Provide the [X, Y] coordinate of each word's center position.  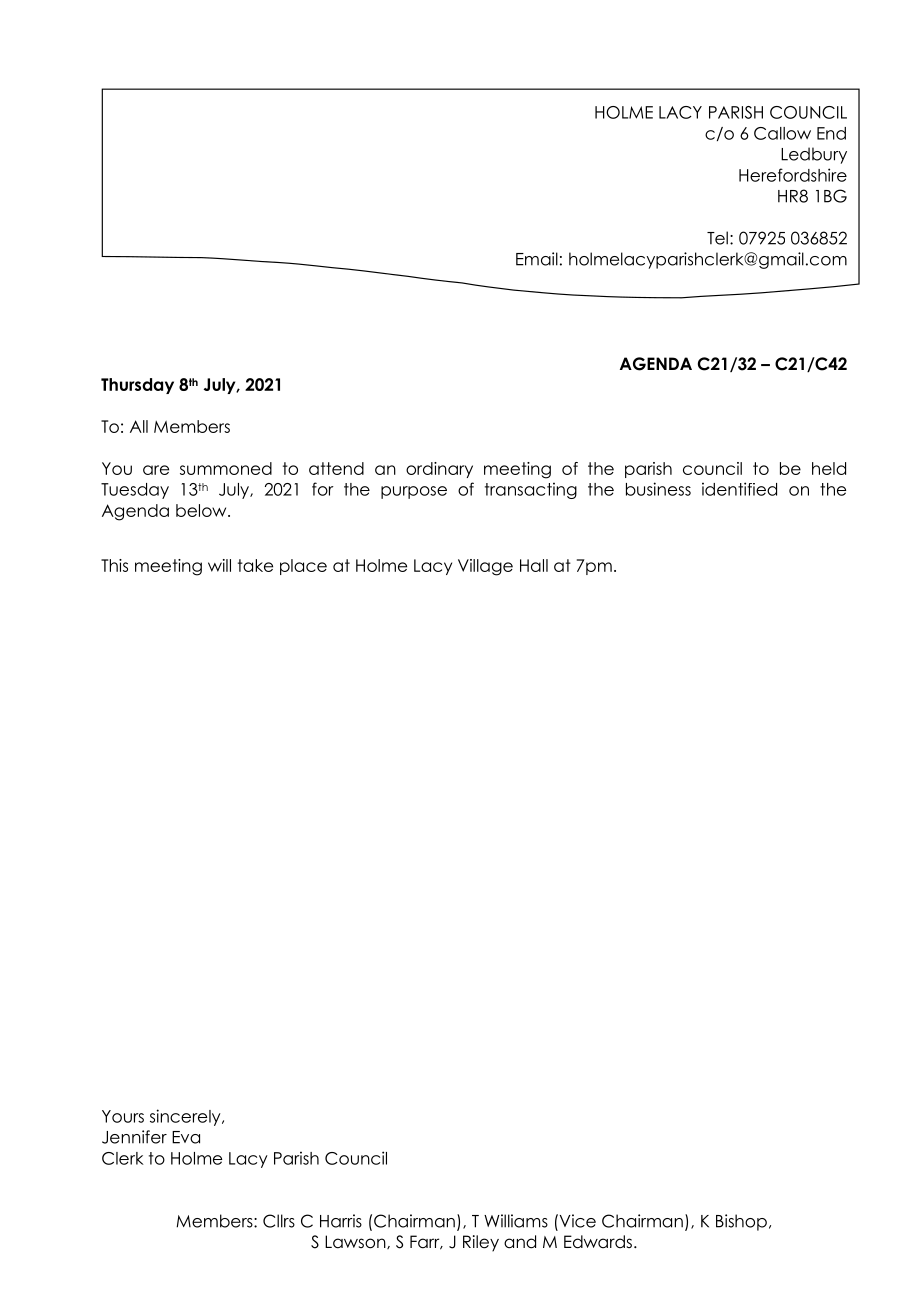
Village [485, 567]
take [255, 565]
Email [537, 259]
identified [739, 489]
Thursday [137, 386]
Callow [782, 133]
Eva [186, 1137]
